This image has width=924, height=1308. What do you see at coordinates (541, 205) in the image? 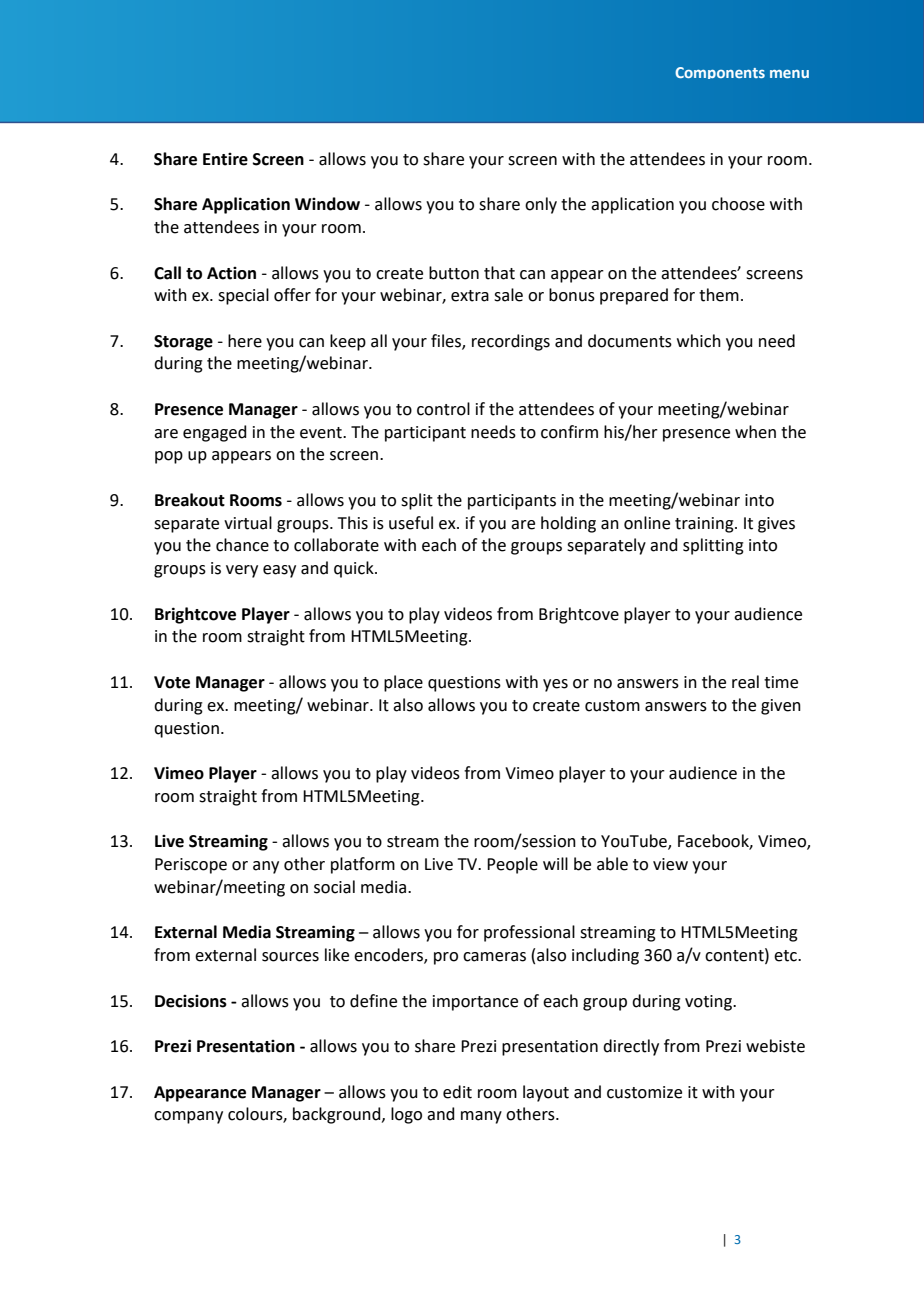
I see `only` at bounding box center [541, 205].
